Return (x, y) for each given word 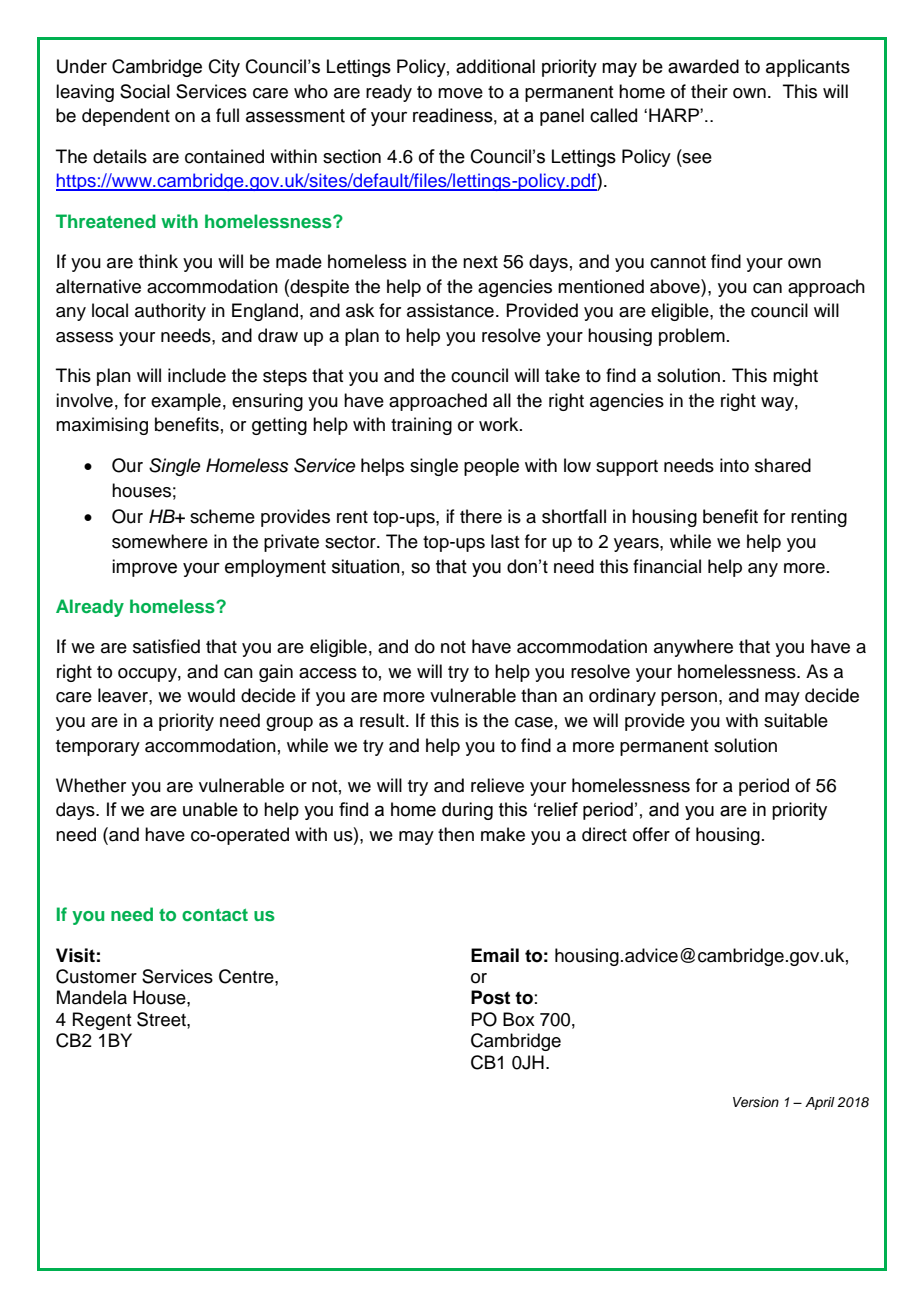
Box (519, 1019)
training (421, 426)
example (186, 402)
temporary (98, 748)
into (734, 465)
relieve (497, 785)
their (709, 91)
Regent (102, 1021)
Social (145, 91)
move (460, 93)
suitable (796, 720)
